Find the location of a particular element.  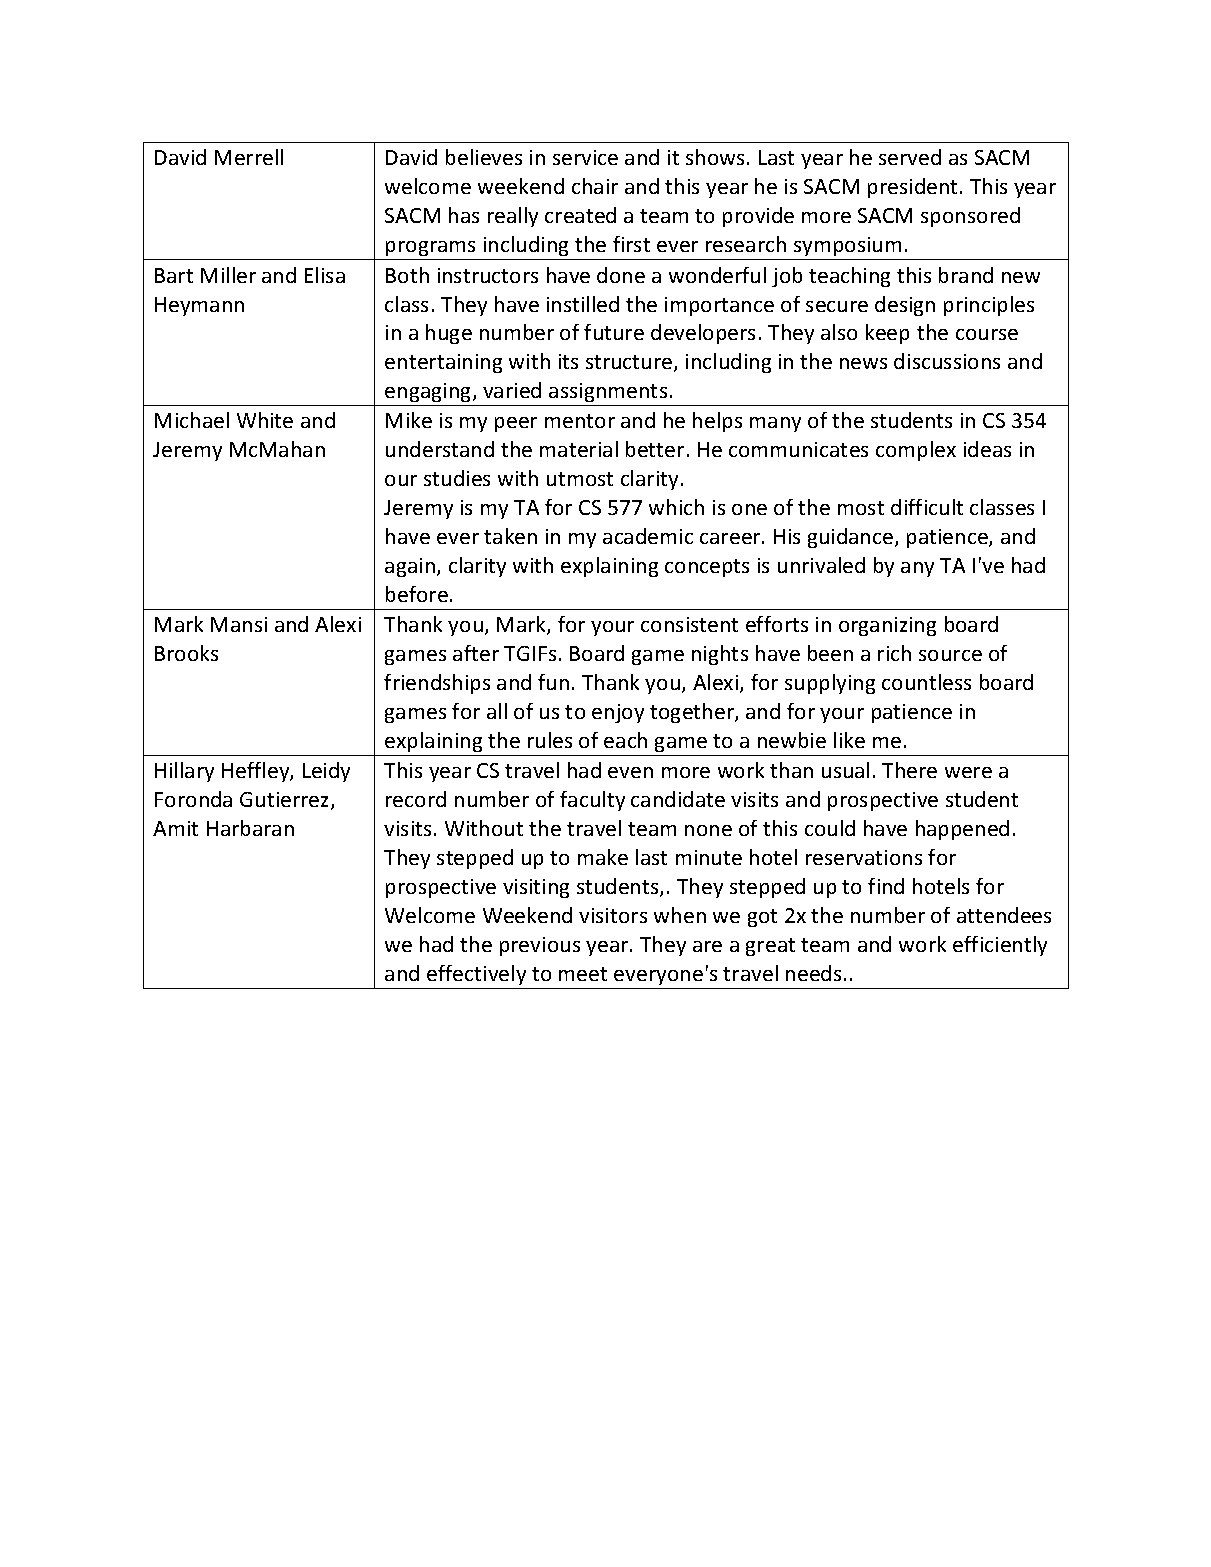

effectively is located at coordinates (476, 975).
